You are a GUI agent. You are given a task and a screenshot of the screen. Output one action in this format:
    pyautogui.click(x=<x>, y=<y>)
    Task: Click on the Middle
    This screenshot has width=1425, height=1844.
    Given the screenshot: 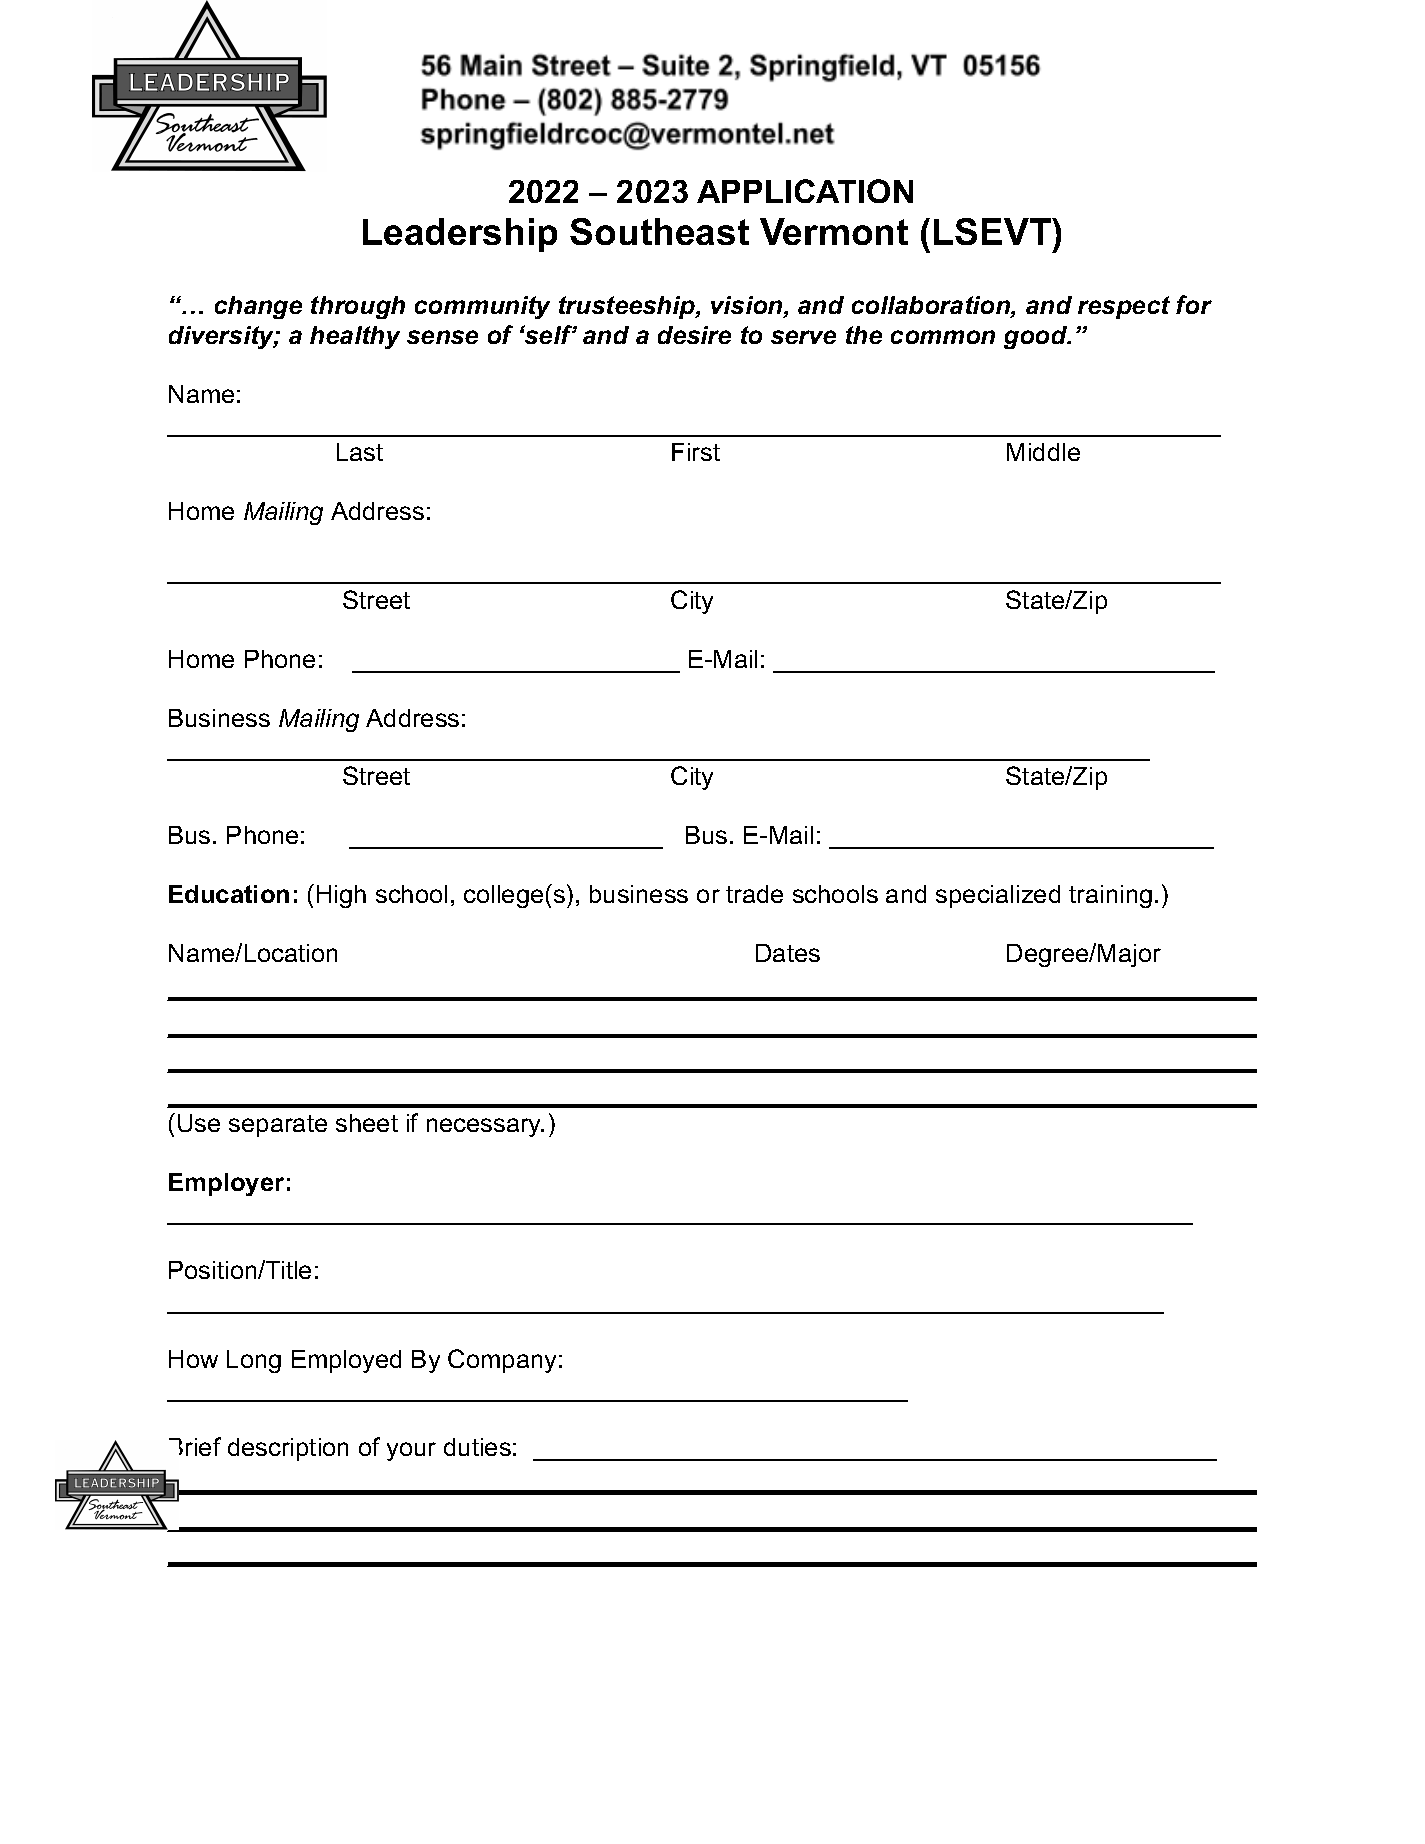 What is the action you would take?
    pyautogui.click(x=1043, y=452)
